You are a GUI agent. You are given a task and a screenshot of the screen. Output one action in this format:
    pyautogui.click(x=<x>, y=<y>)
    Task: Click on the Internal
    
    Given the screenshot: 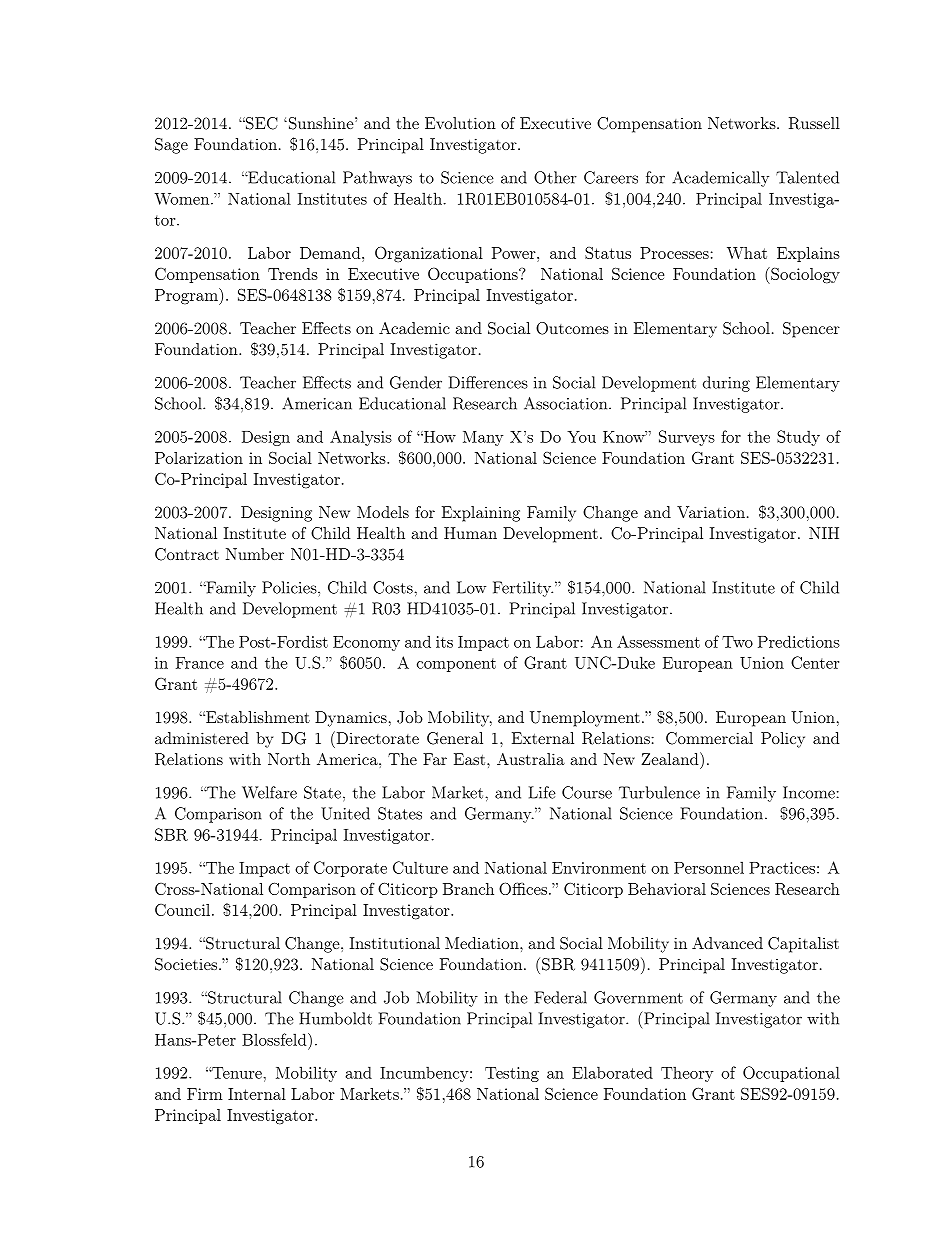 What is the action you would take?
    pyautogui.click(x=257, y=1094)
